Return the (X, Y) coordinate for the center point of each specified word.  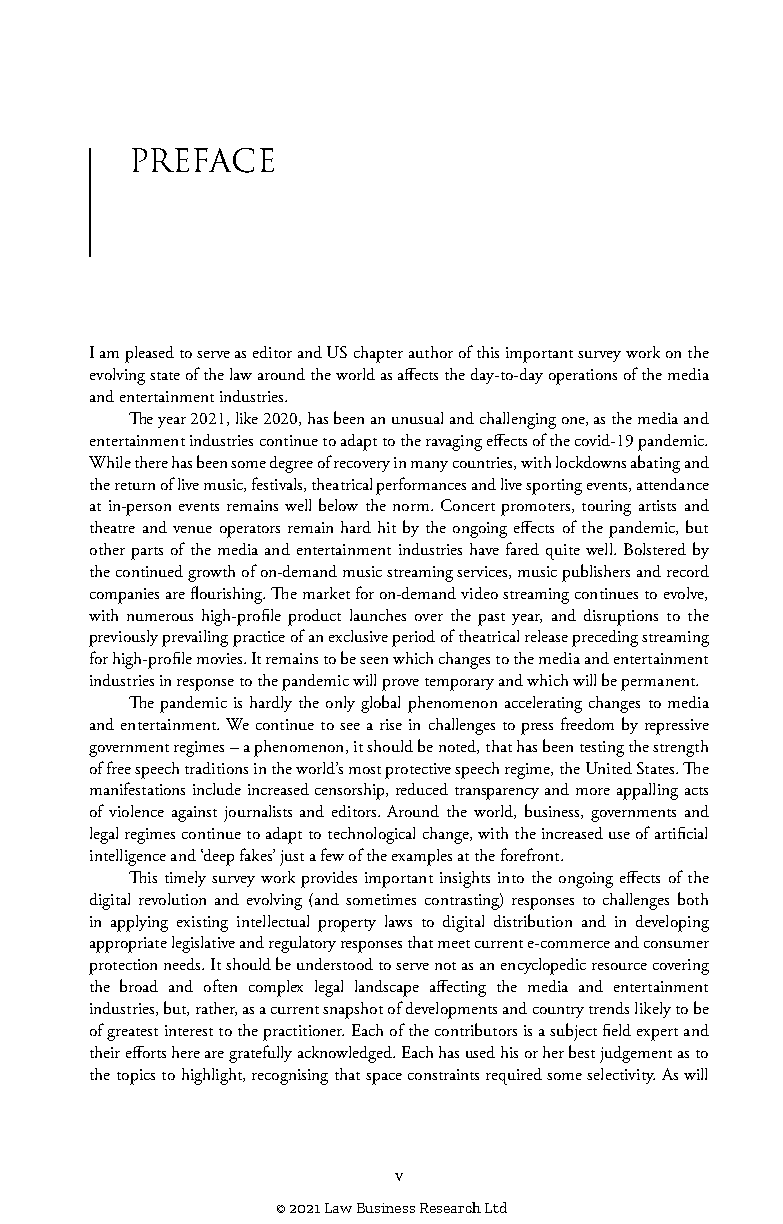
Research (450, 1207)
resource (619, 966)
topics (136, 1077)
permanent (659, 684)
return (135, 486)
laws (398, 921)
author (431, 352)
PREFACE (203, 160)
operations (583, 377)
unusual (417, 418)
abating (655, 464)
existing (202, 924)
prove (400, 685)
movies (221, 658)
